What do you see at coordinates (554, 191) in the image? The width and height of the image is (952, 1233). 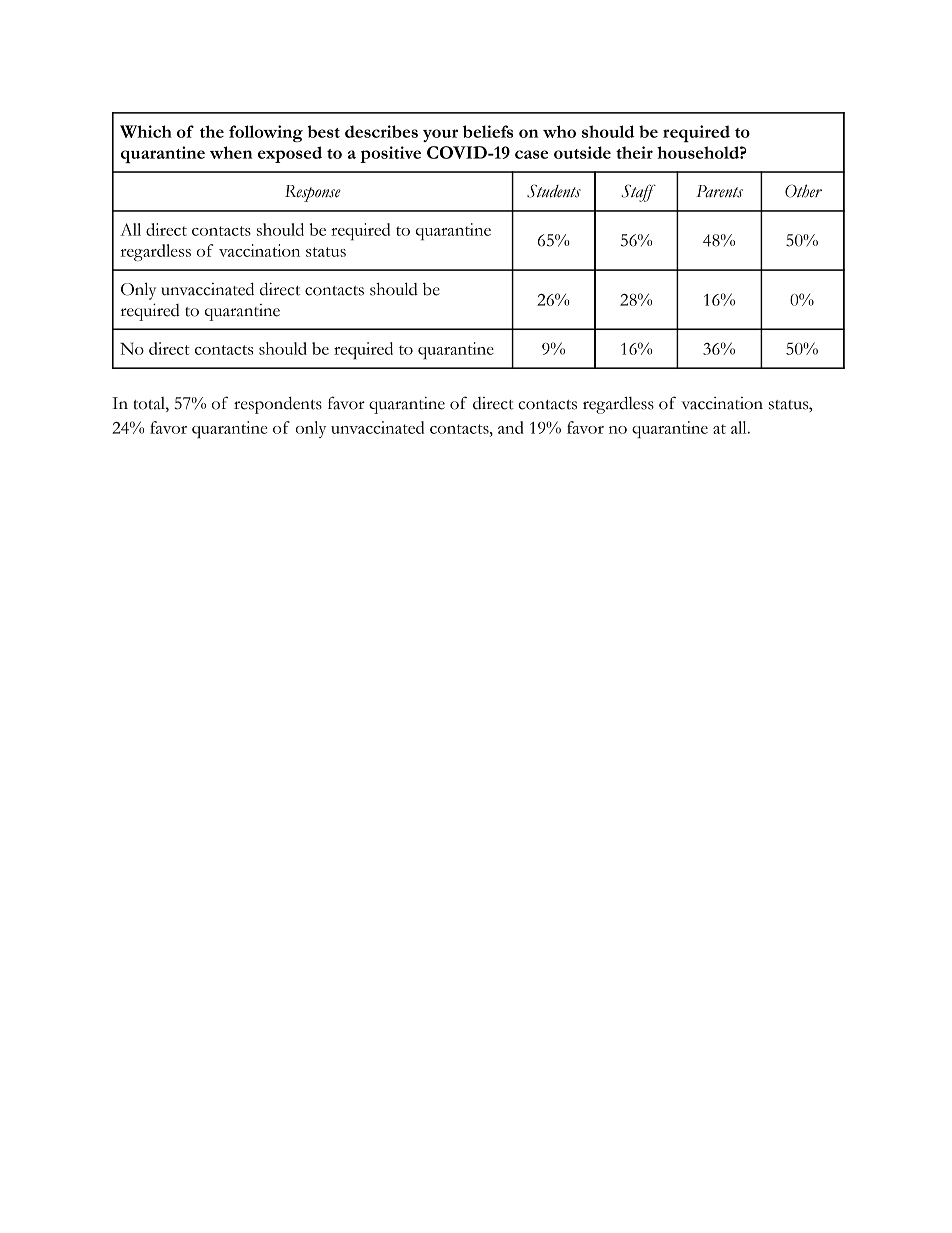 I see `Students` at bounding box center [554, 191].
